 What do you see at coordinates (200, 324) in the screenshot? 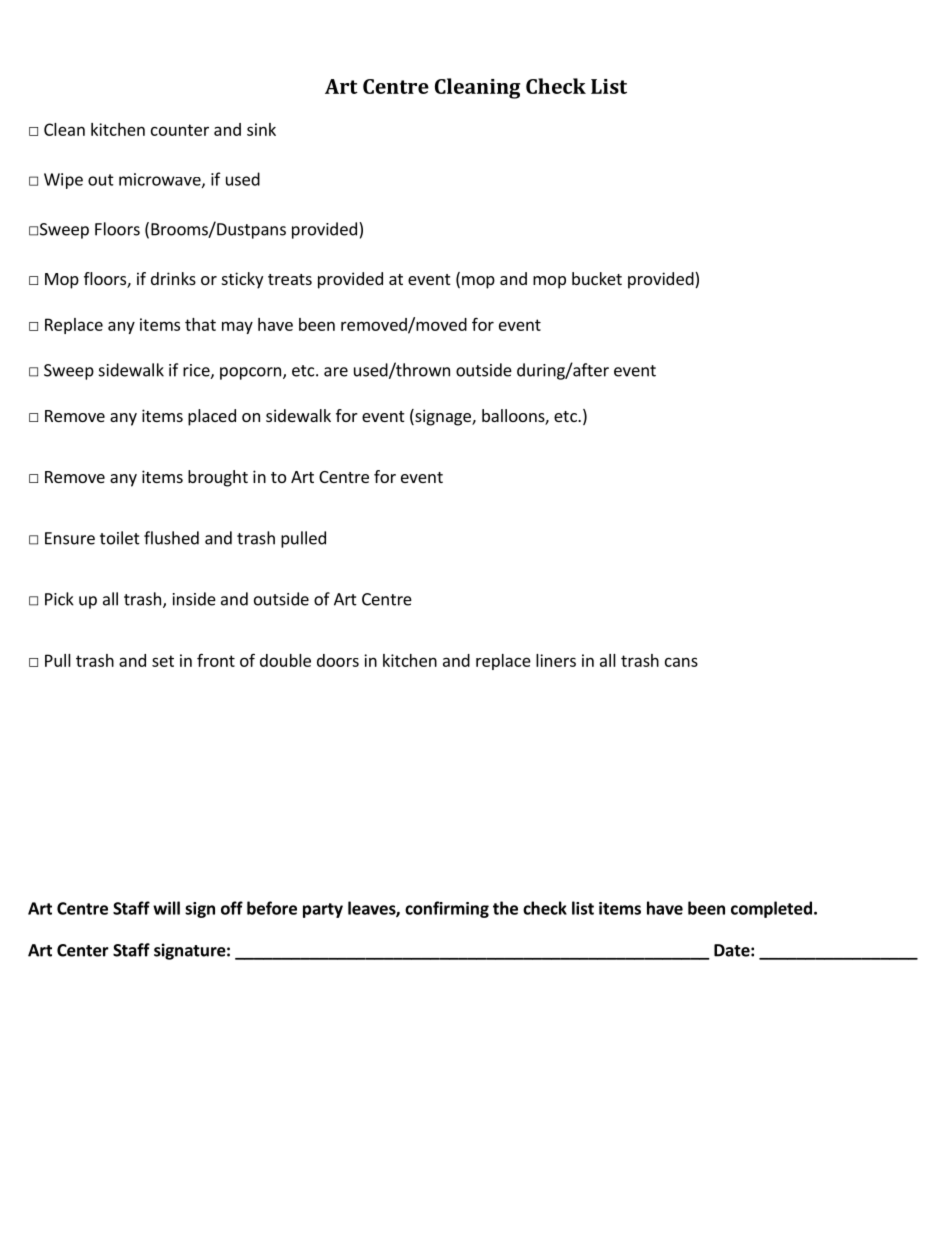
I see `that` at bounding box center [200, 324].
